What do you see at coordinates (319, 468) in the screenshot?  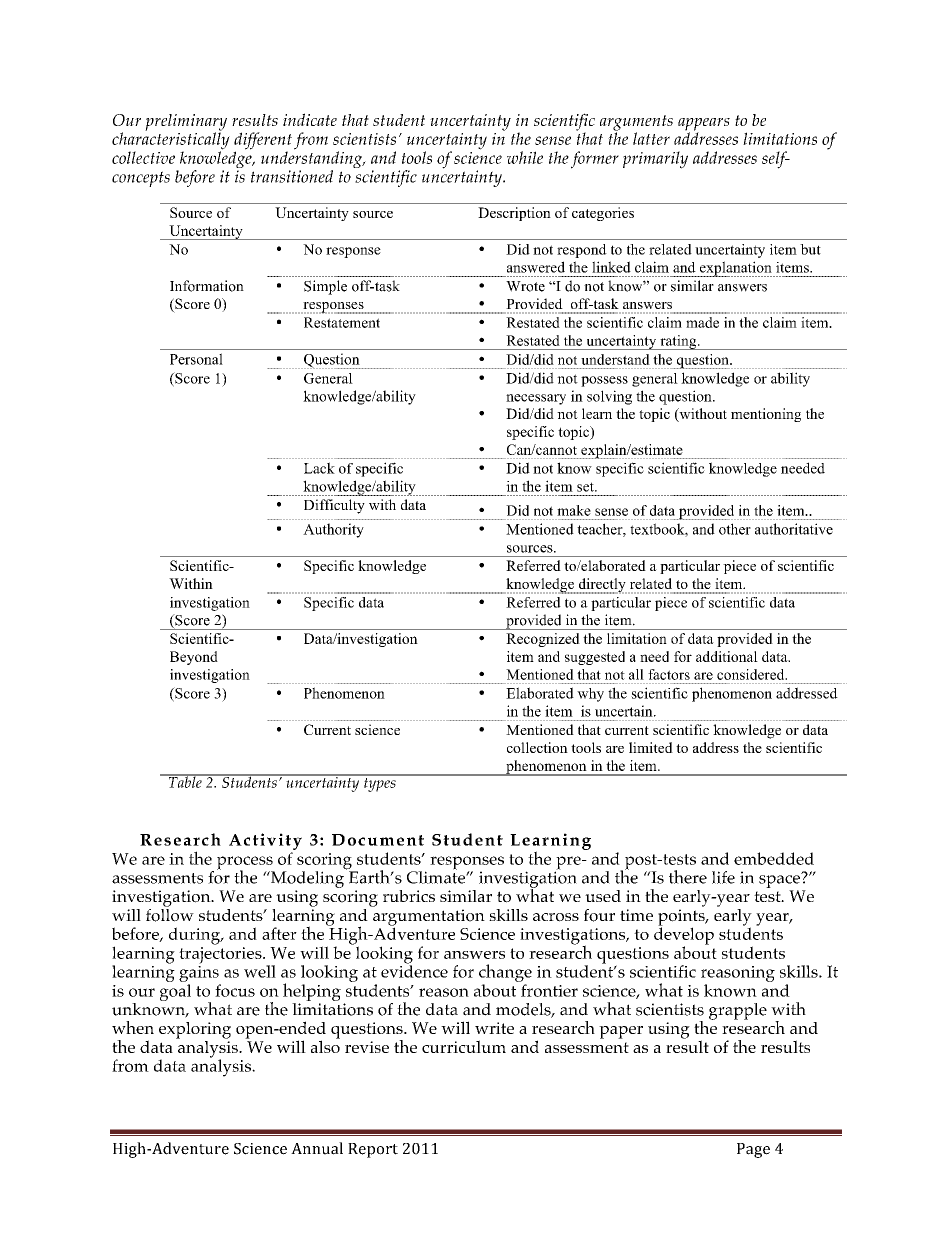 I see `Lack` at bounding box center [319, 468].
